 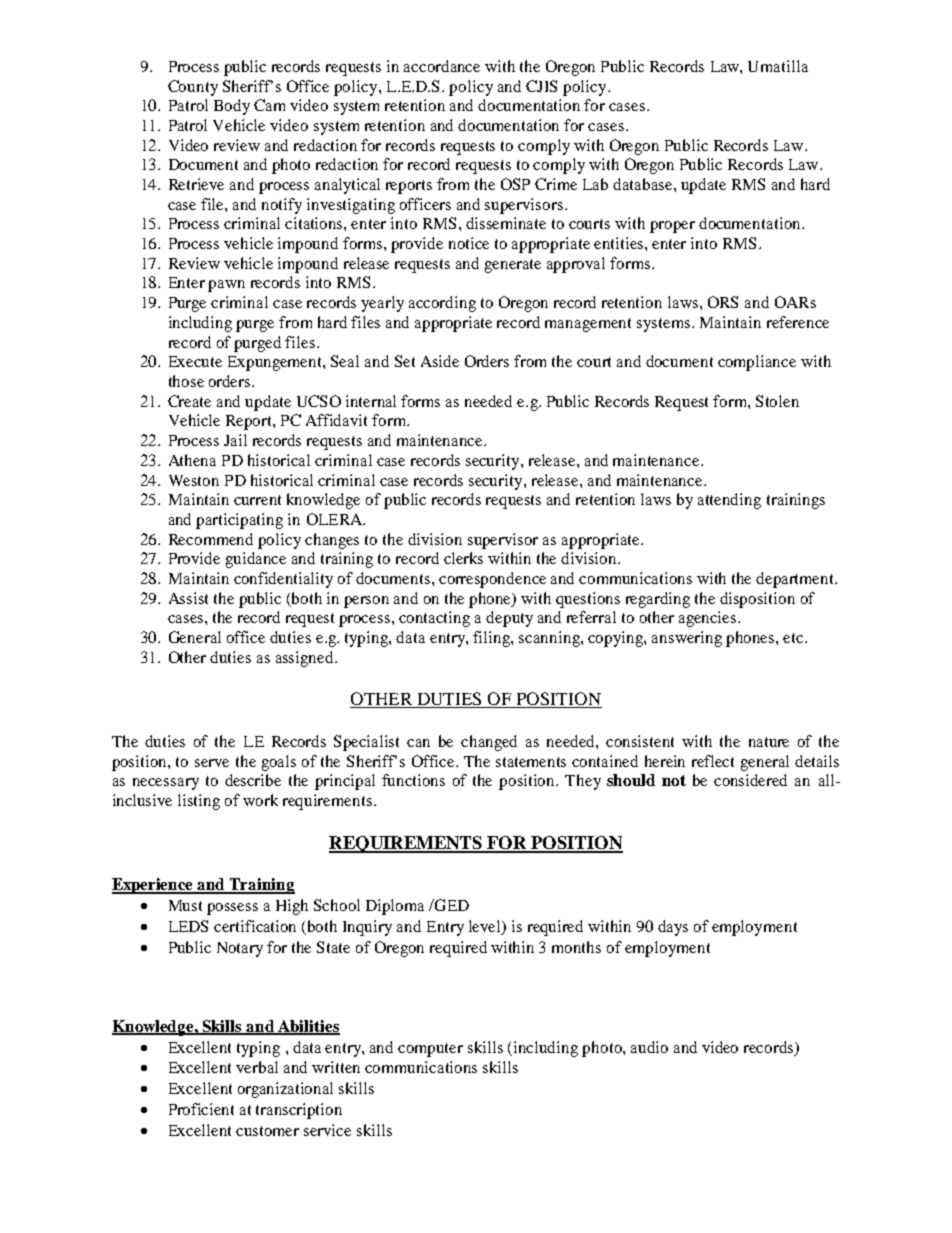 What do you see at coordinates (649, 1047) in the screenshot?
I see `audio` at bounding box center [649, 1047].
